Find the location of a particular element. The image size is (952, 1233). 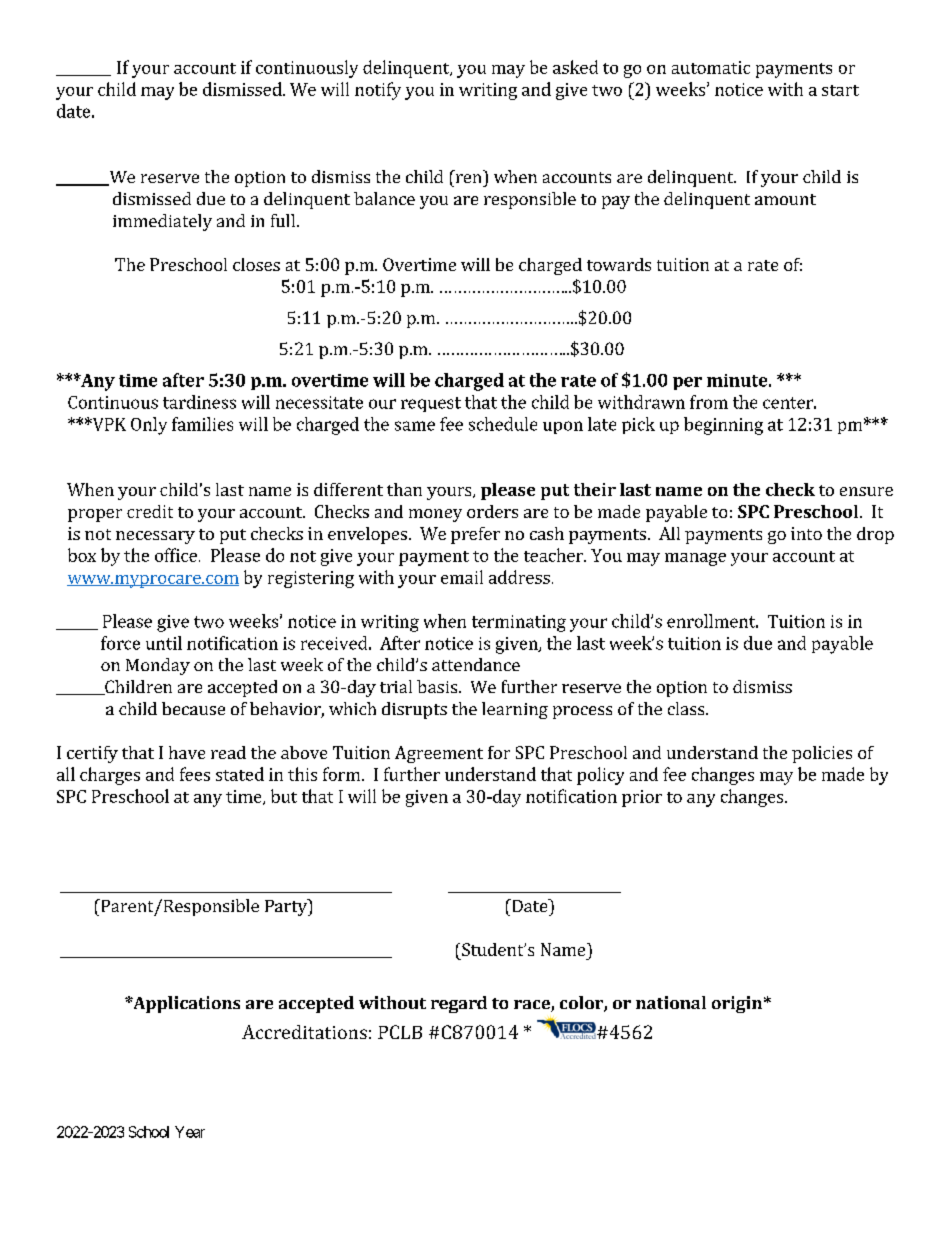

until is located at coordinates (164, 643).
